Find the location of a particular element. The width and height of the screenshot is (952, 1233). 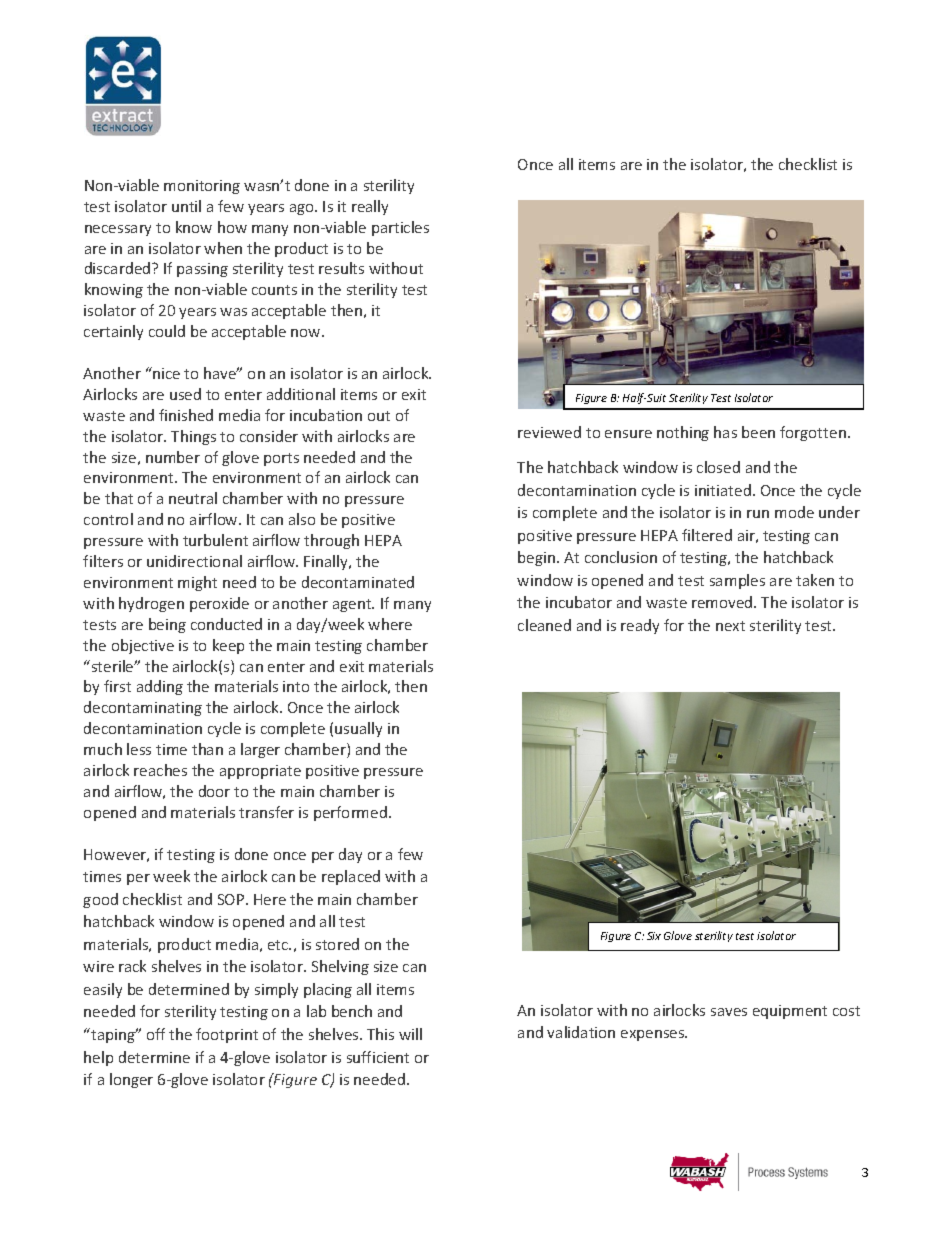

door is located at coordinates (214, 791).
